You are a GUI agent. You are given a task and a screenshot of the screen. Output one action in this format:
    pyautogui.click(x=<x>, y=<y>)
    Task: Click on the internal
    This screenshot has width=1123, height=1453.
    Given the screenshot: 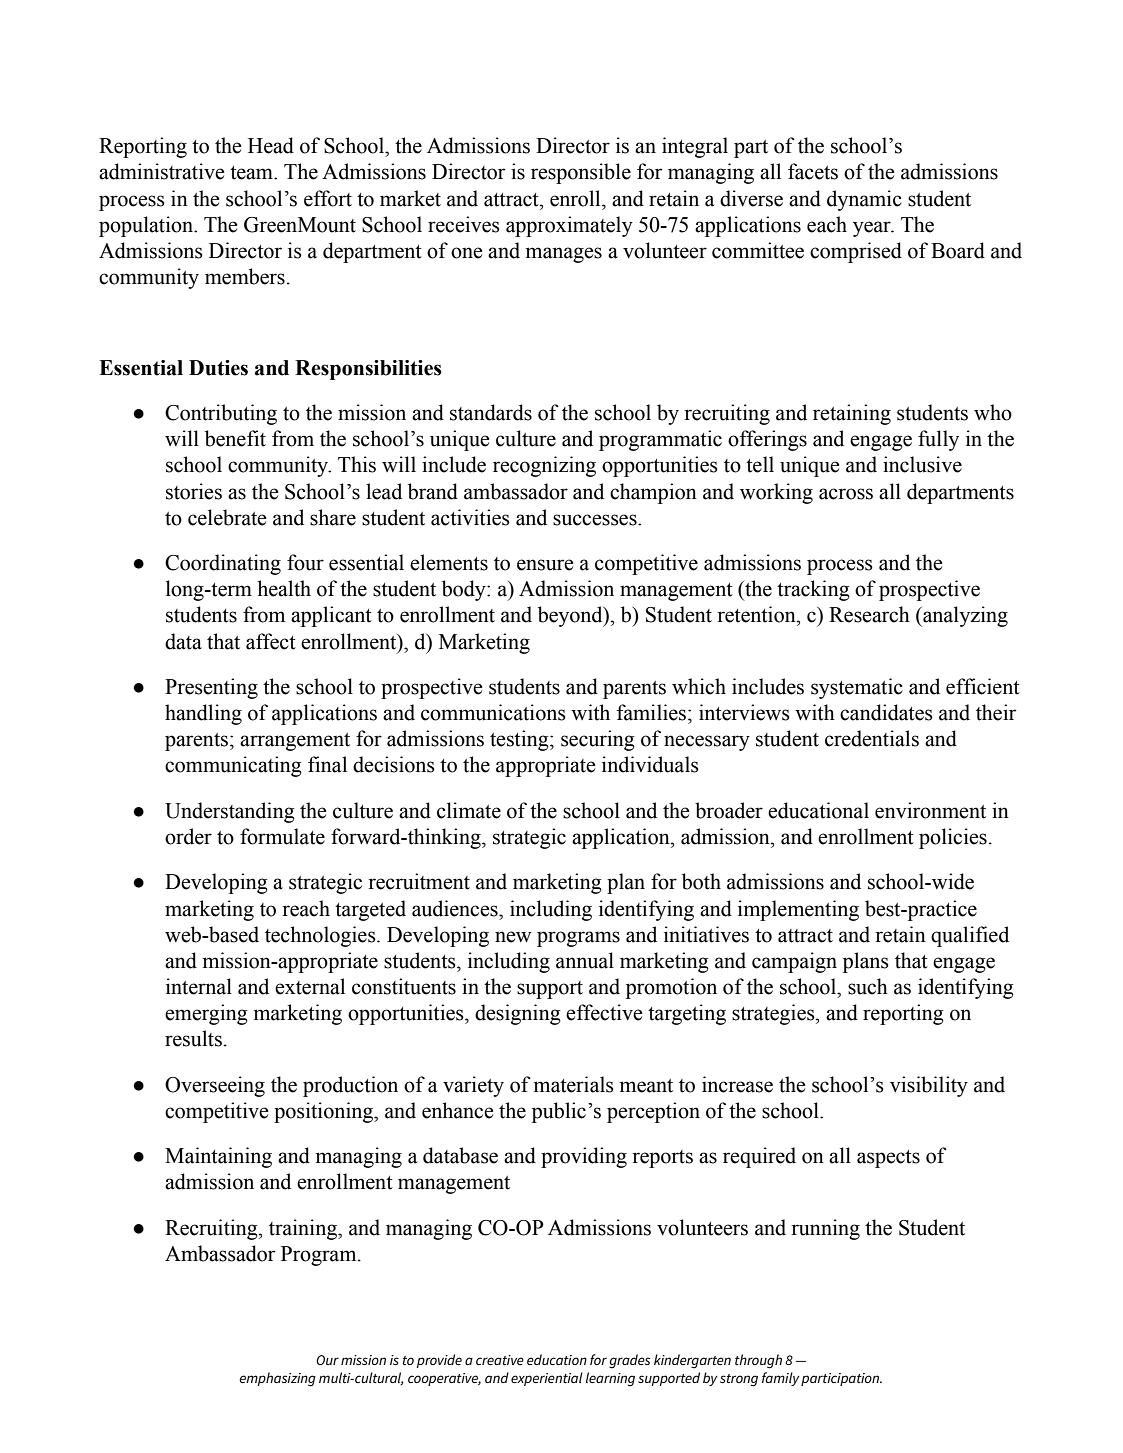 What is the action you would take?
    pyautogui.click(x=199, y=986)
